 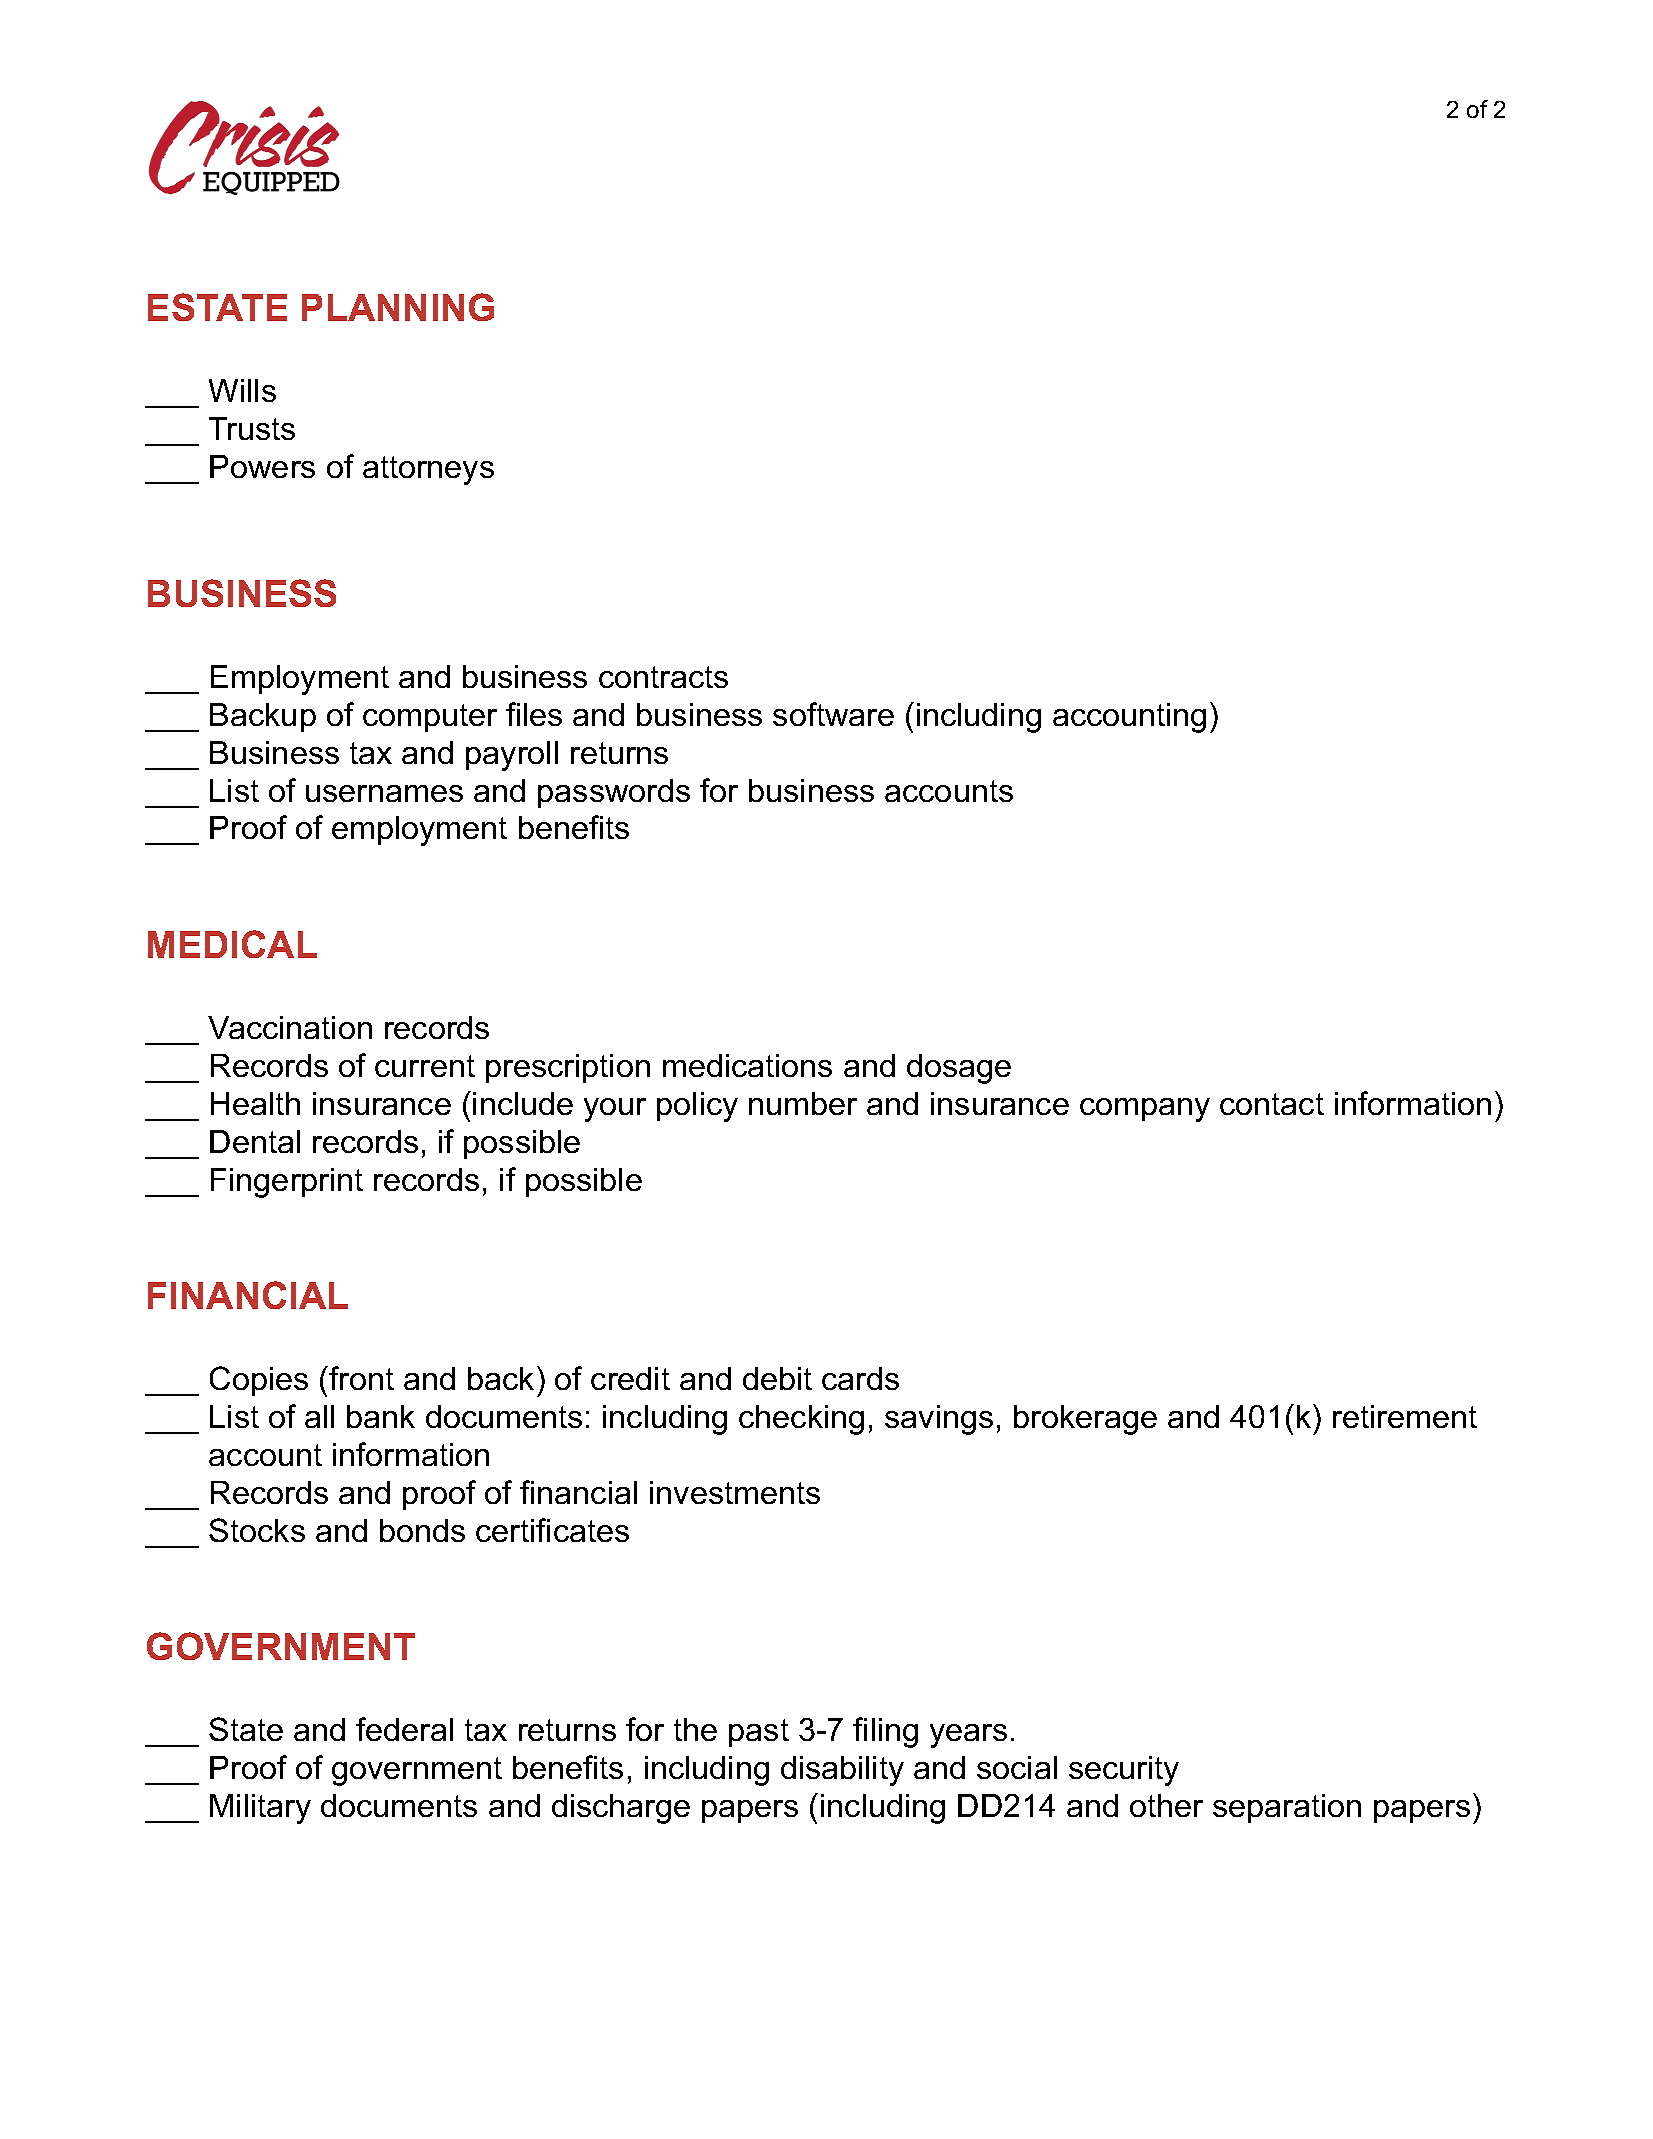 I want to click on disability, so click(x=842, y=1771).
